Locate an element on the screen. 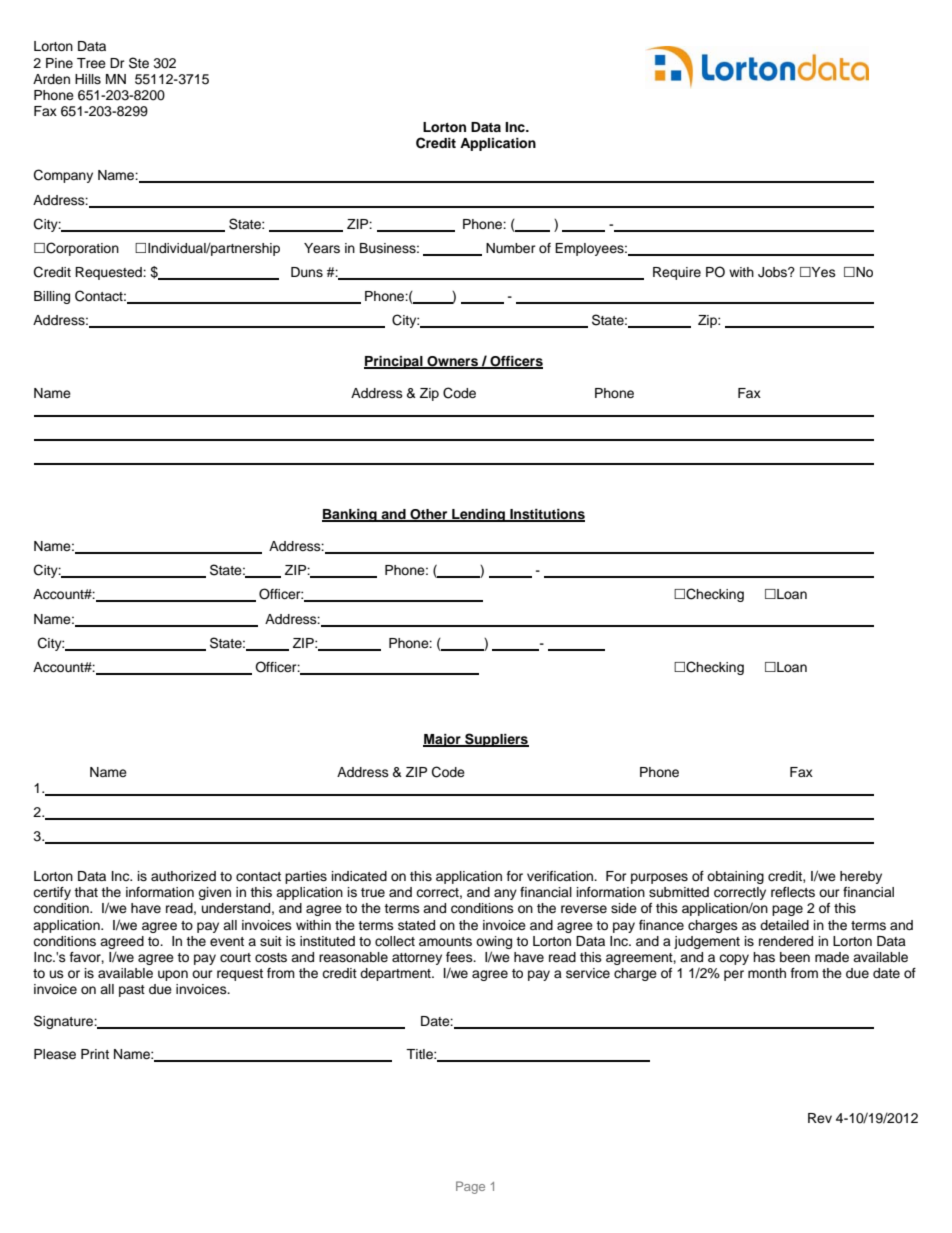 This screenshot has height=1233, width=952. past is located at coordinates (132, 991).
